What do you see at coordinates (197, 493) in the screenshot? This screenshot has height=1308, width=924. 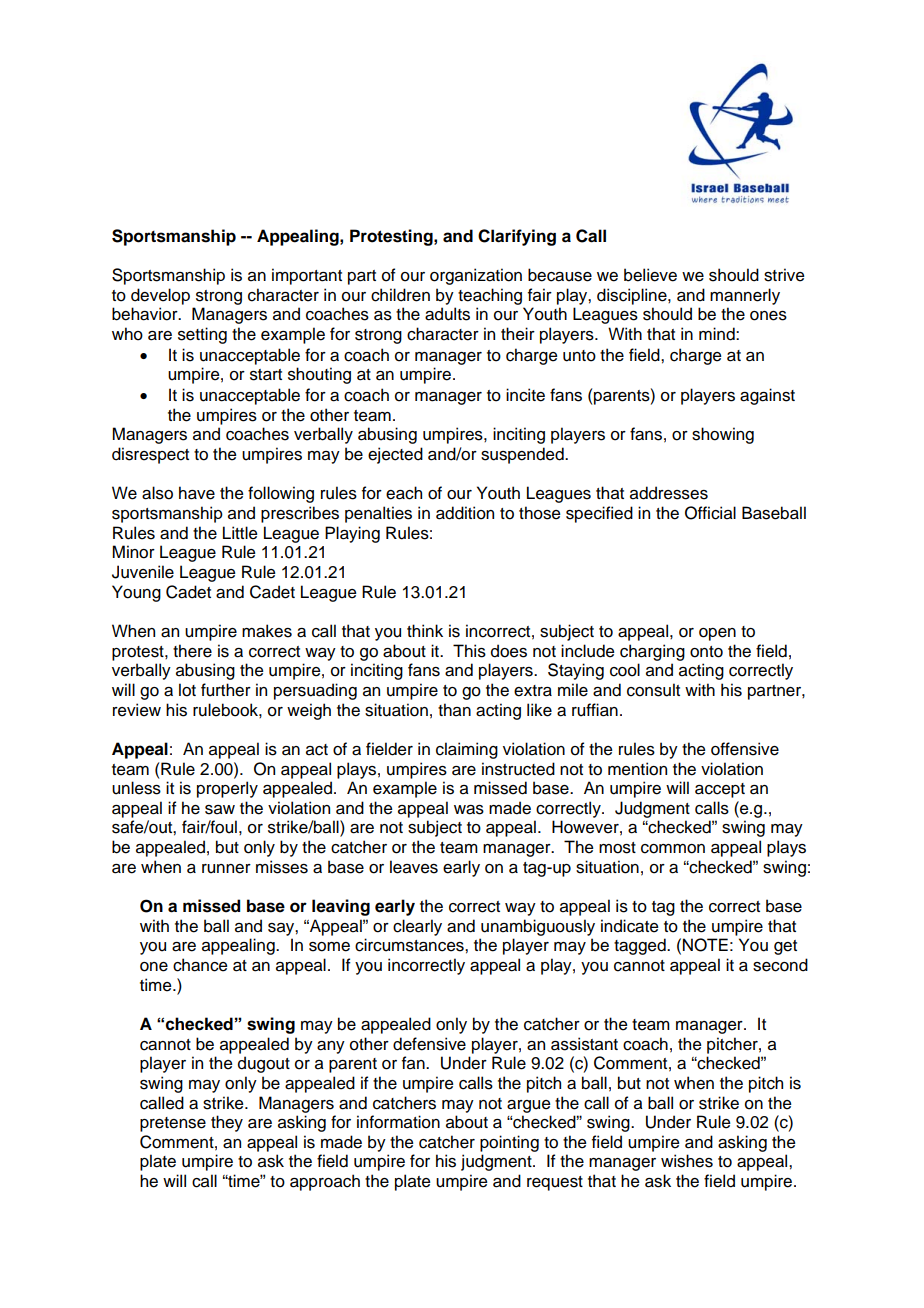 I see `have` at bounding box center [197, 493].
